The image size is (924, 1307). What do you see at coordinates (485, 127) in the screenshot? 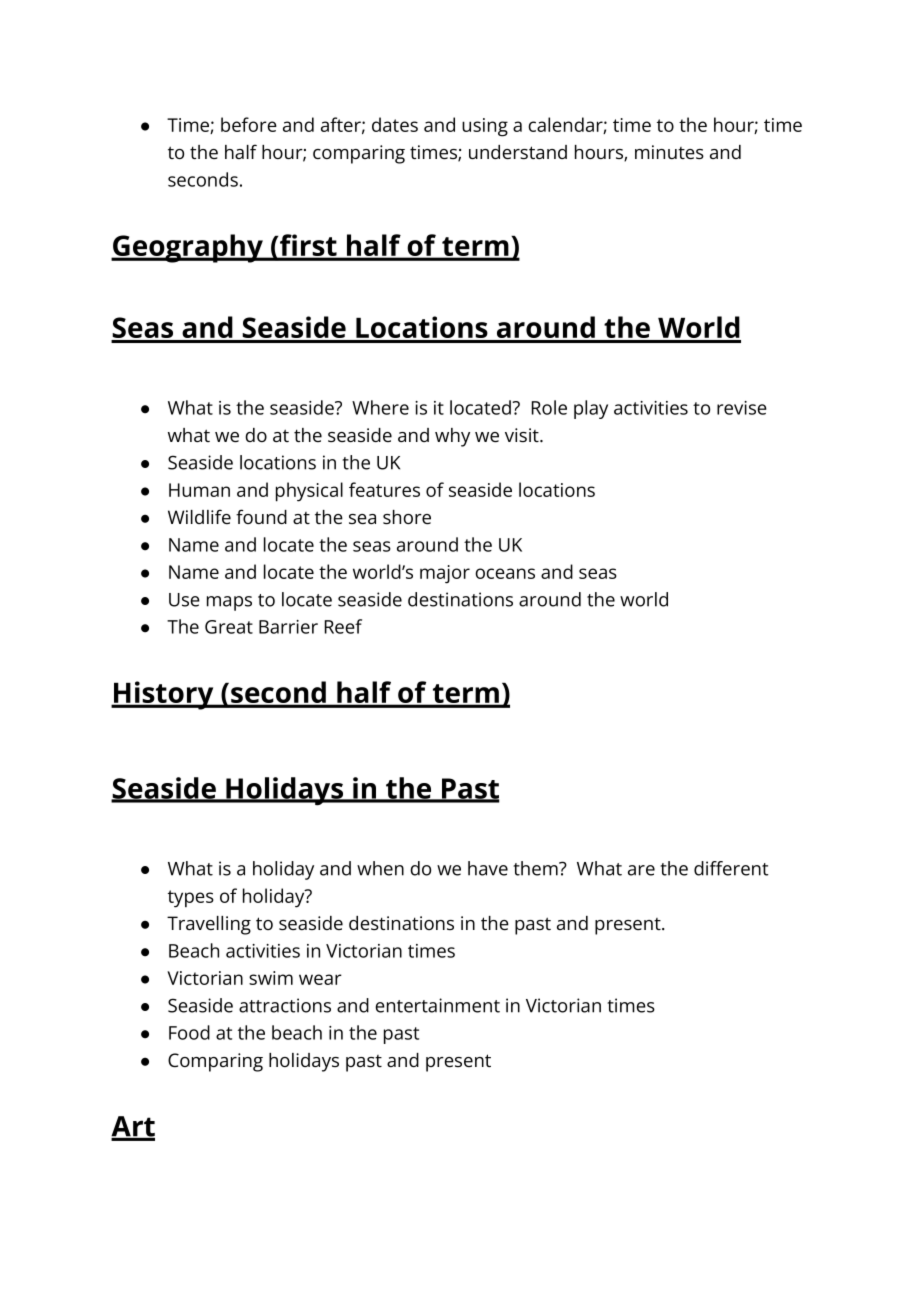
I see `using` at bounding box center [485, 127].
